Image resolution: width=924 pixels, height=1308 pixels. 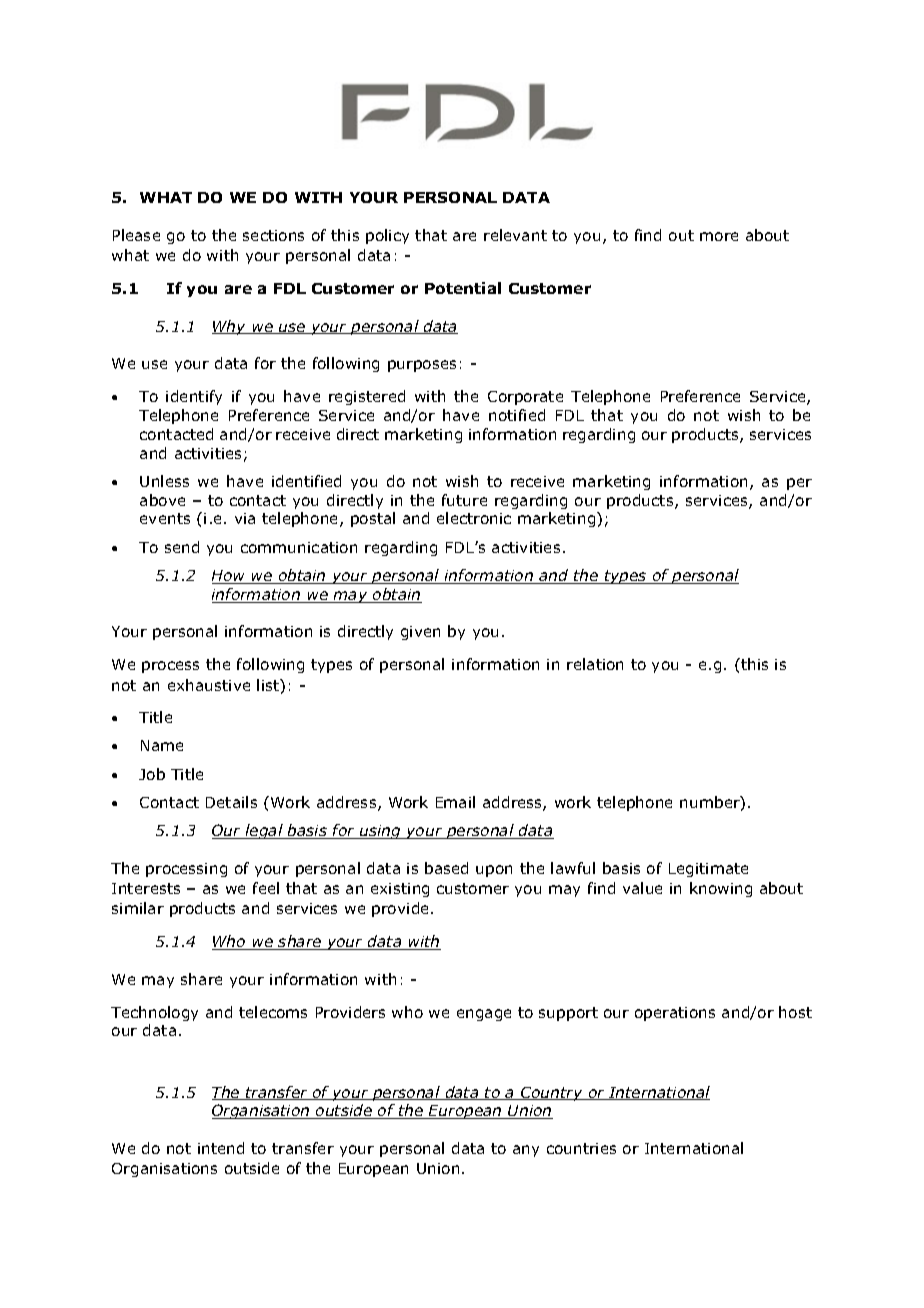 What do you see at coordinates (595, 664) in the image?
I see `relation` at bounding box center [595, 664].
